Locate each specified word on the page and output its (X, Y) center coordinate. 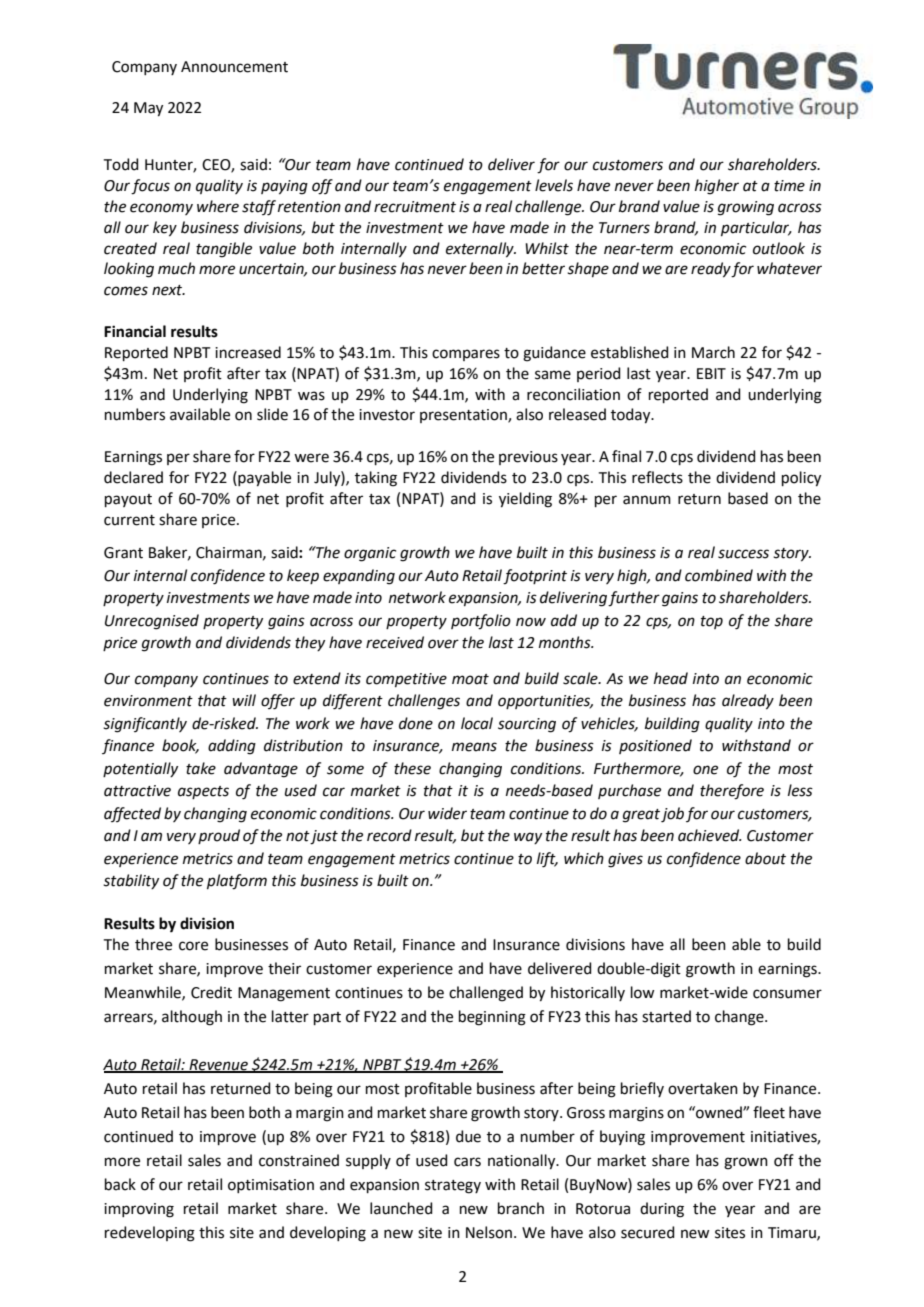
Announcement (234, 67)
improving (139, 1210)
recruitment (415, 207)
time (789, 186)
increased (248, 352)
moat (470, 679)
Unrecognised (152, 622)
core (193, 946)
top (712, 622)
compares (466, 355)
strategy (453, 1187)
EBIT (711, 373)
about (765, 858)
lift (547, 860)
